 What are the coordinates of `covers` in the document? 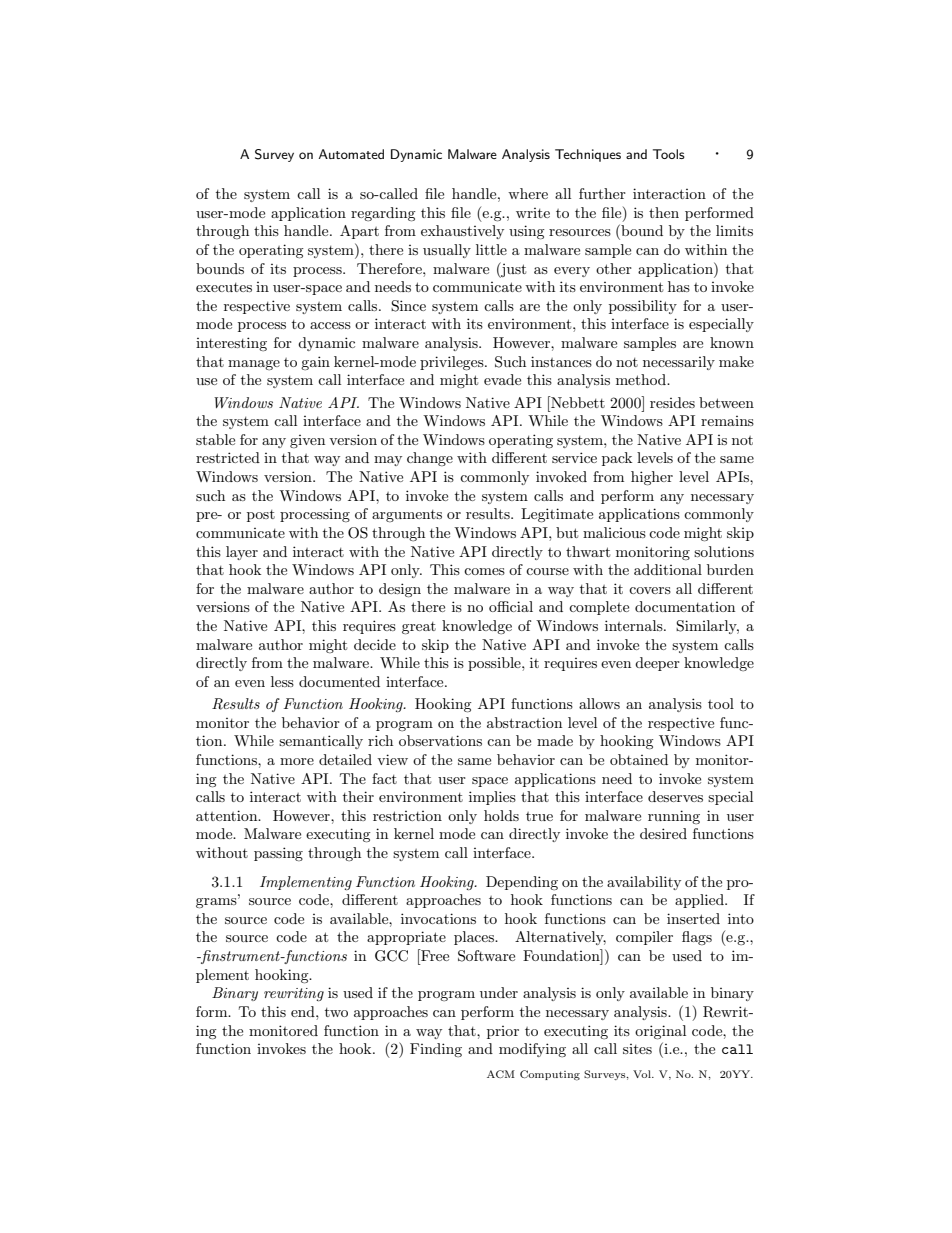 It's located at (650, 590).
